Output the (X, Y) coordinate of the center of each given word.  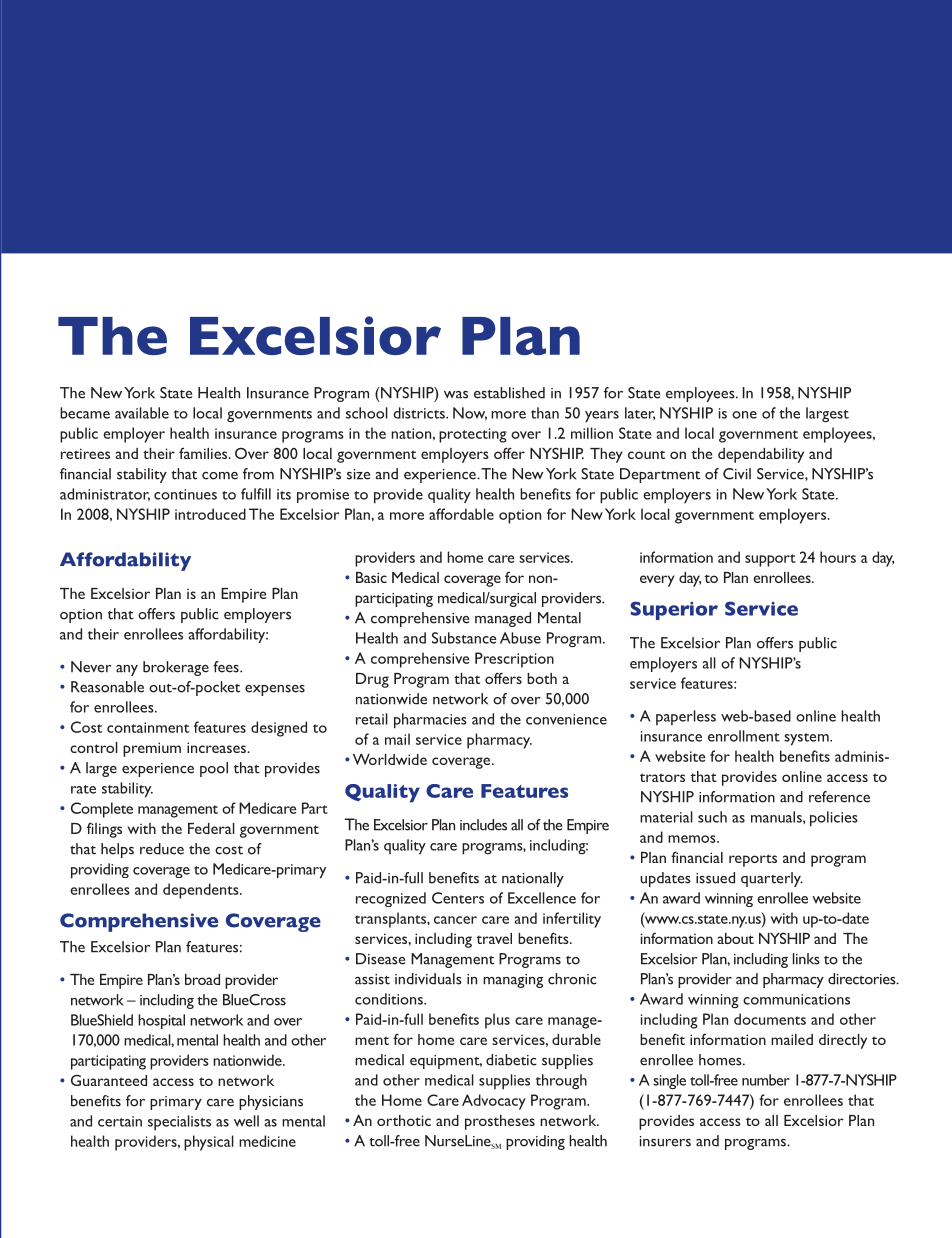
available (142, 413)
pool (214, 769)
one (744, 415)
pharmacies (430, 721)
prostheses (500, 1122)
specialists (179, 1123)
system (807, 739)
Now (470, 413)
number (766, 1080)
